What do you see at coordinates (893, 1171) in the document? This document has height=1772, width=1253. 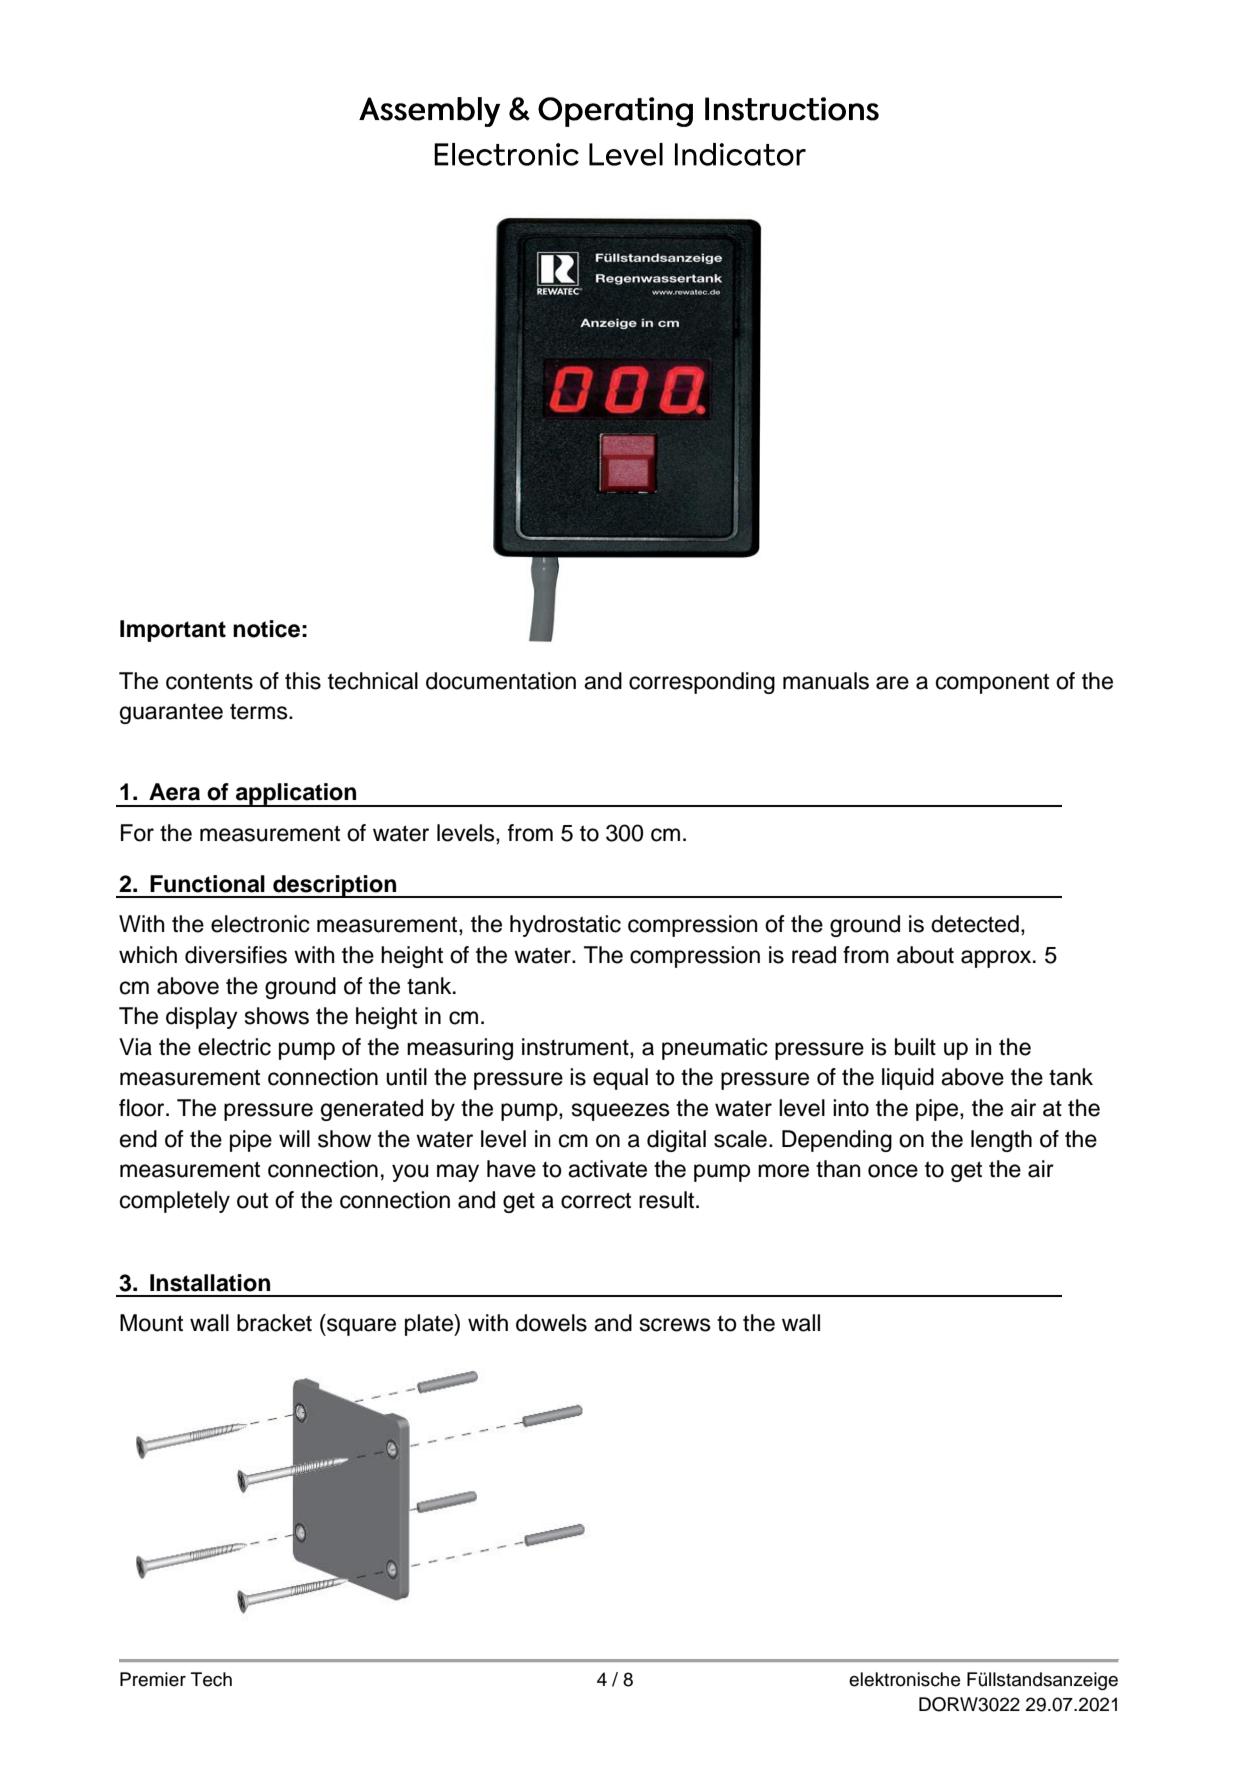 I see `once` at bounding box center [893, 1171].
